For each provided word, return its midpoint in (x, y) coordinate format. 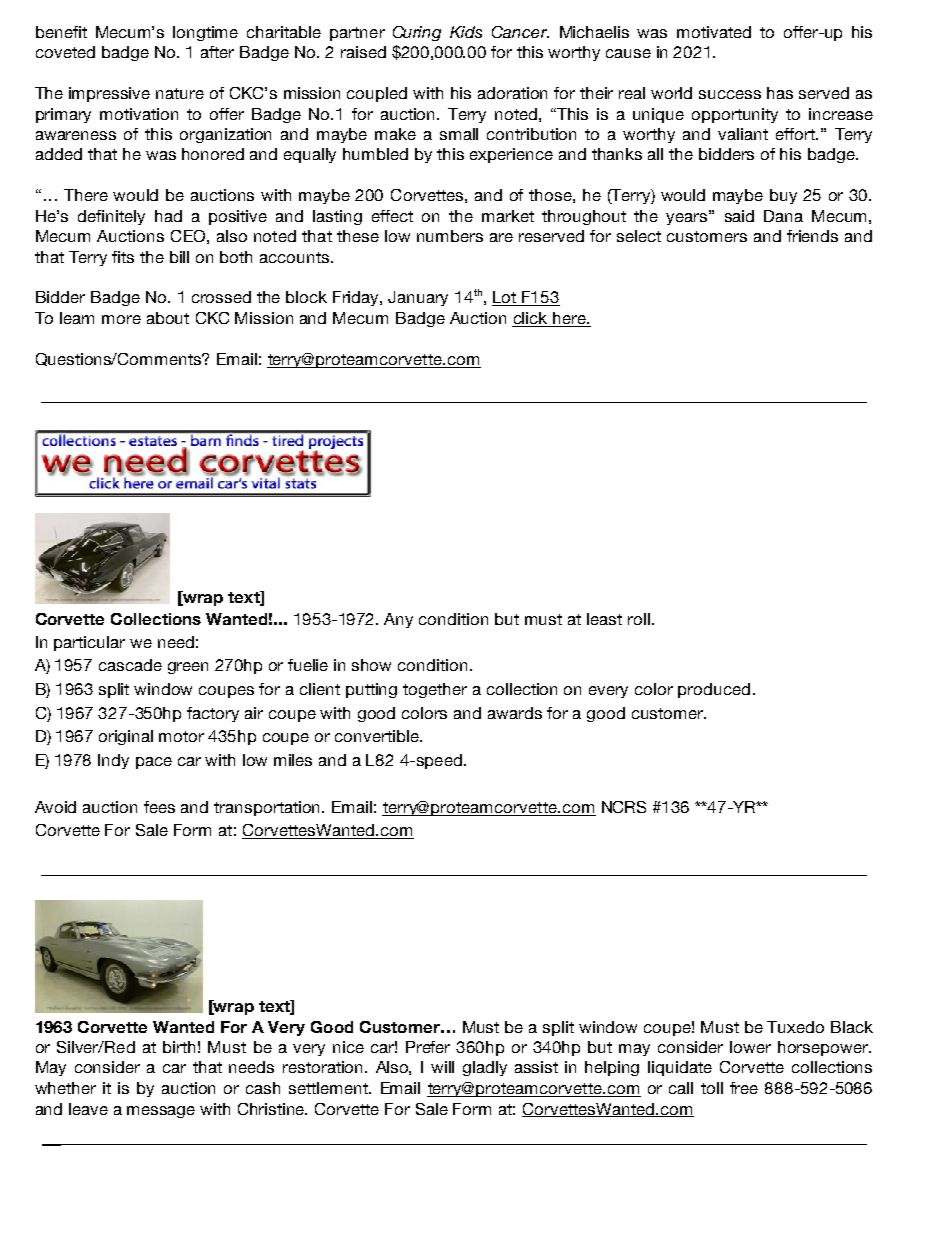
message (161, 1112)
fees (159, 807)
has (780, 93)
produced (714, 690)
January (418, 298)
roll (639, 619)
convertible (378, 736)
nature (180, 93)
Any (398, 620)
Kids (466, 32)
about (168, 318)
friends (812, 236)
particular (89, 643)
